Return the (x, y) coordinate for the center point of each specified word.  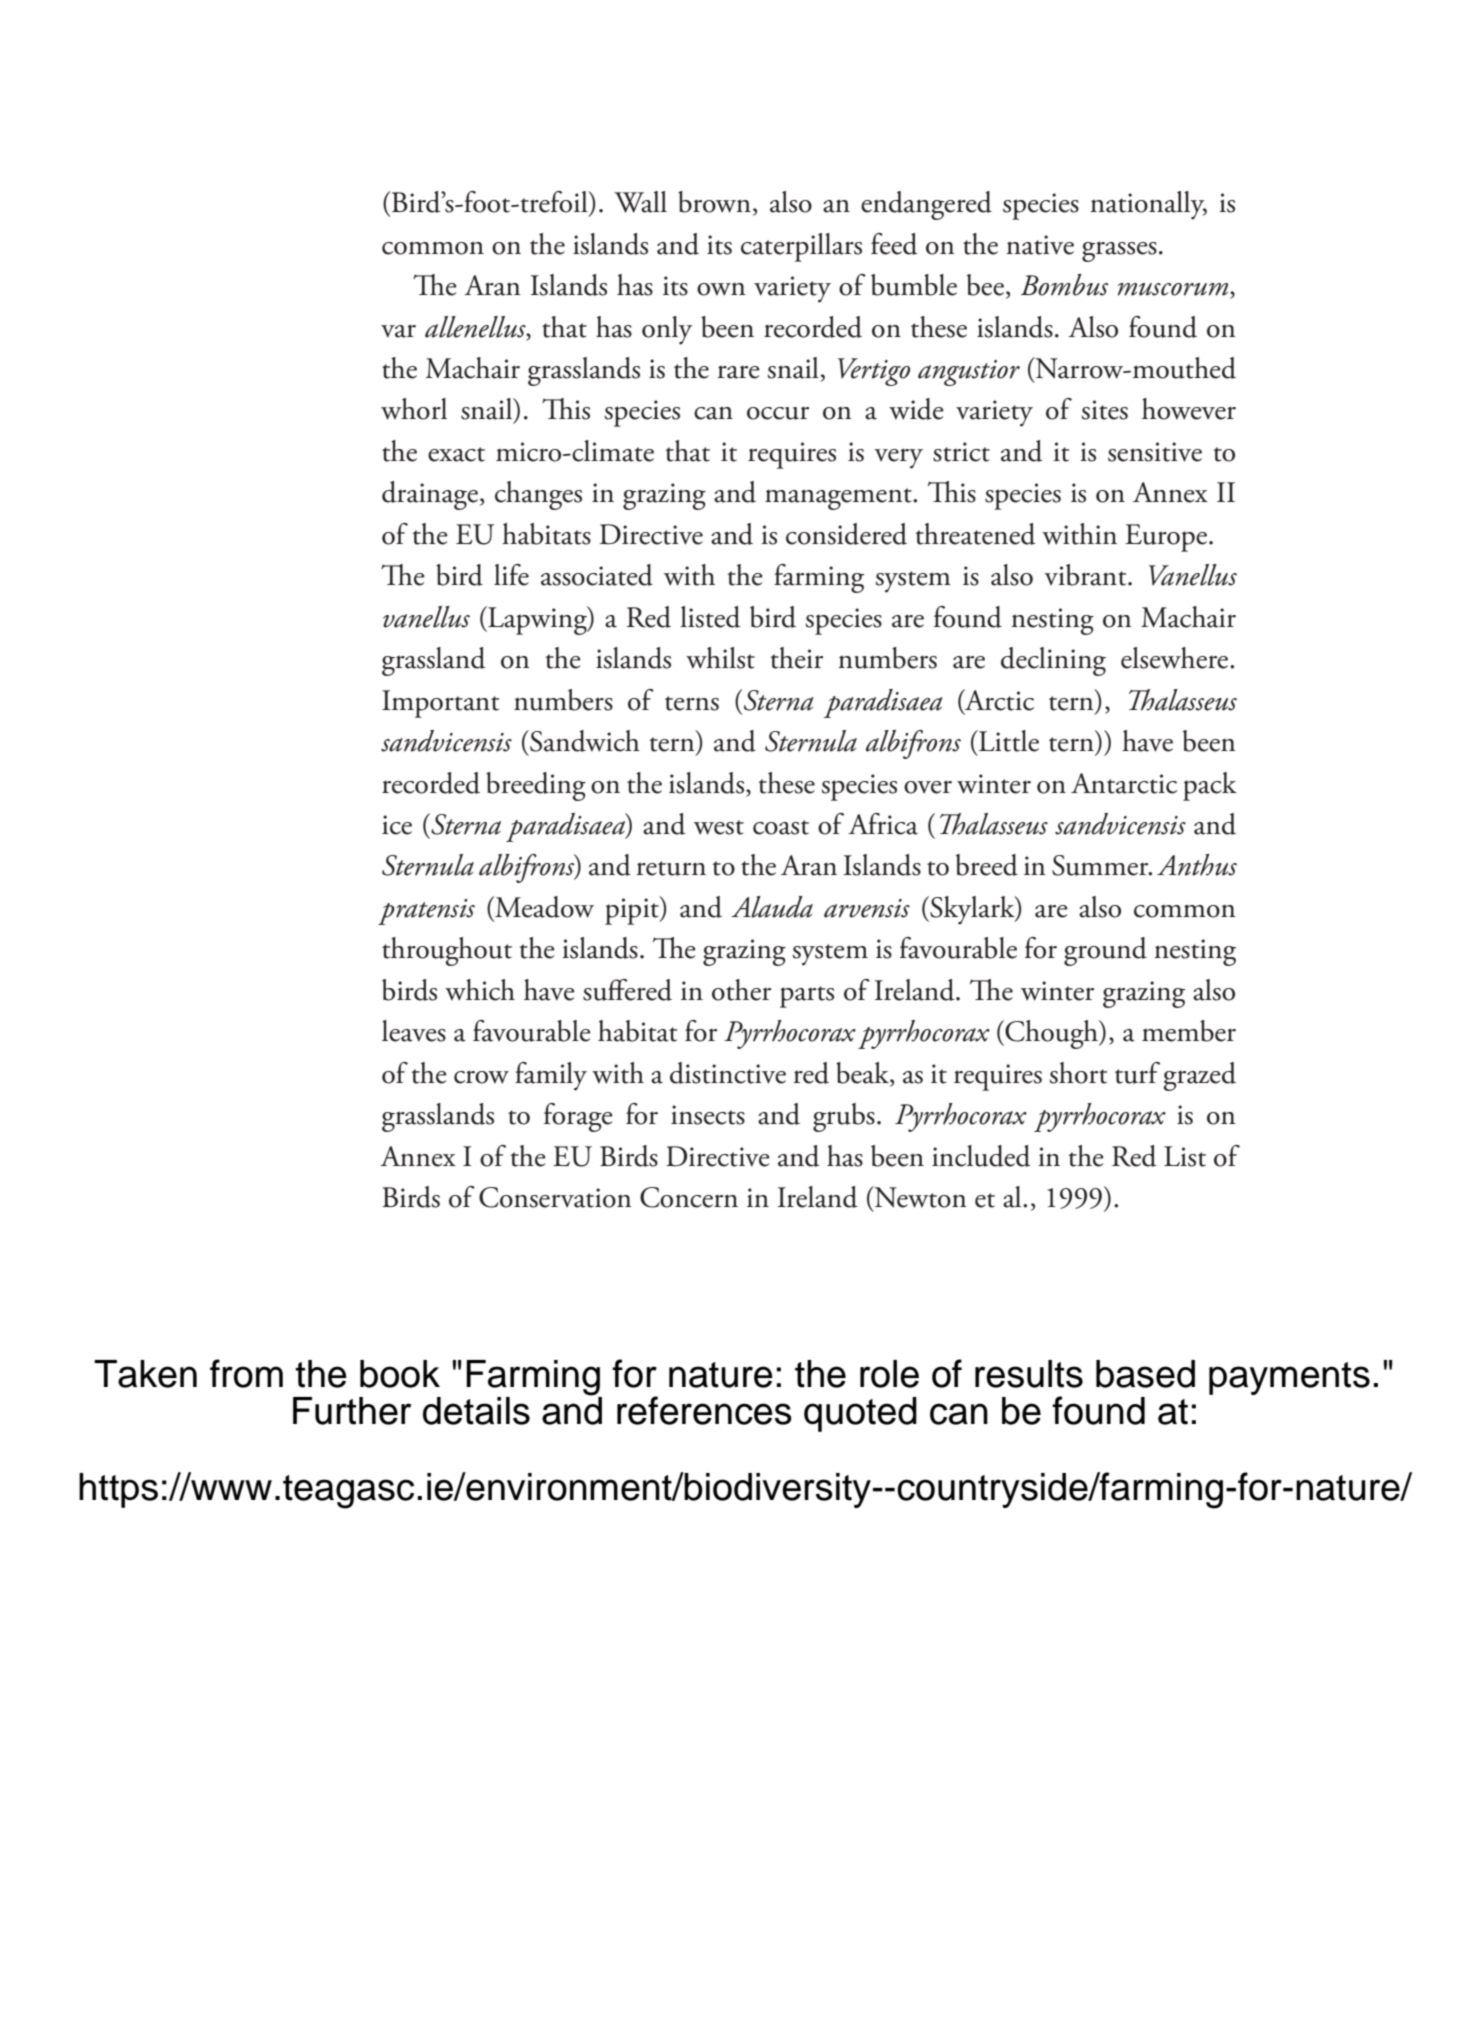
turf (1137, 1073)
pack (1210, 786)
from (246, 1373)
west (719, 827)
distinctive (728, 1073)
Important (440, 704)
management (839, 499)
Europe (1167, 538)
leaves (414, 1031)
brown (714, 202)
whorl (414, 409)
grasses (1119, 251)
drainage (430, 495)
